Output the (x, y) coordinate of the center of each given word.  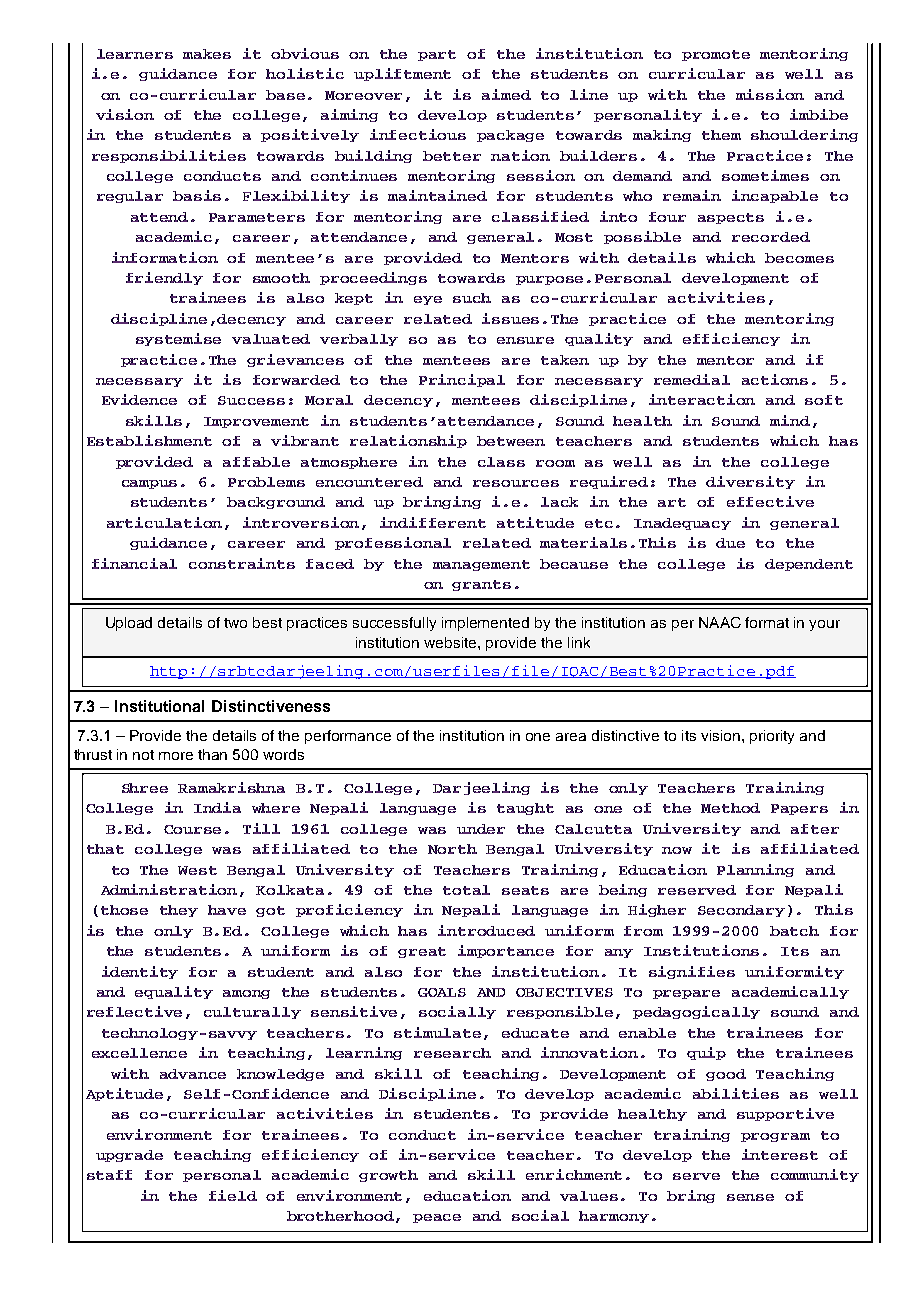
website (451, 642)
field (233, 1195)
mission (770, 94)
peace (437, 1218)
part (437, 55)
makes (207, 54)
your (824, 625)
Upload (129, 624)
